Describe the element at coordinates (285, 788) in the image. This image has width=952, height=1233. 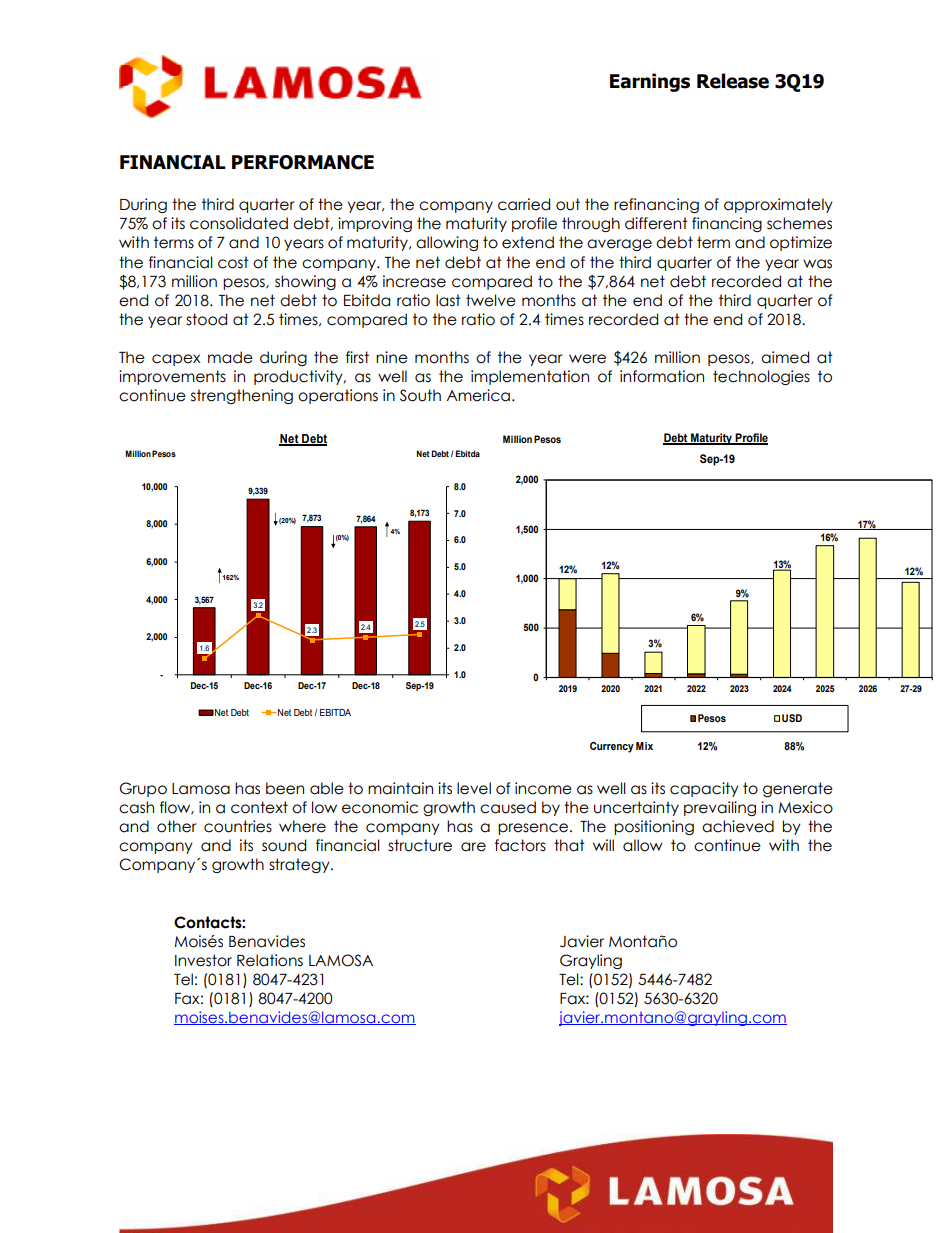
I see `been` at that location.
